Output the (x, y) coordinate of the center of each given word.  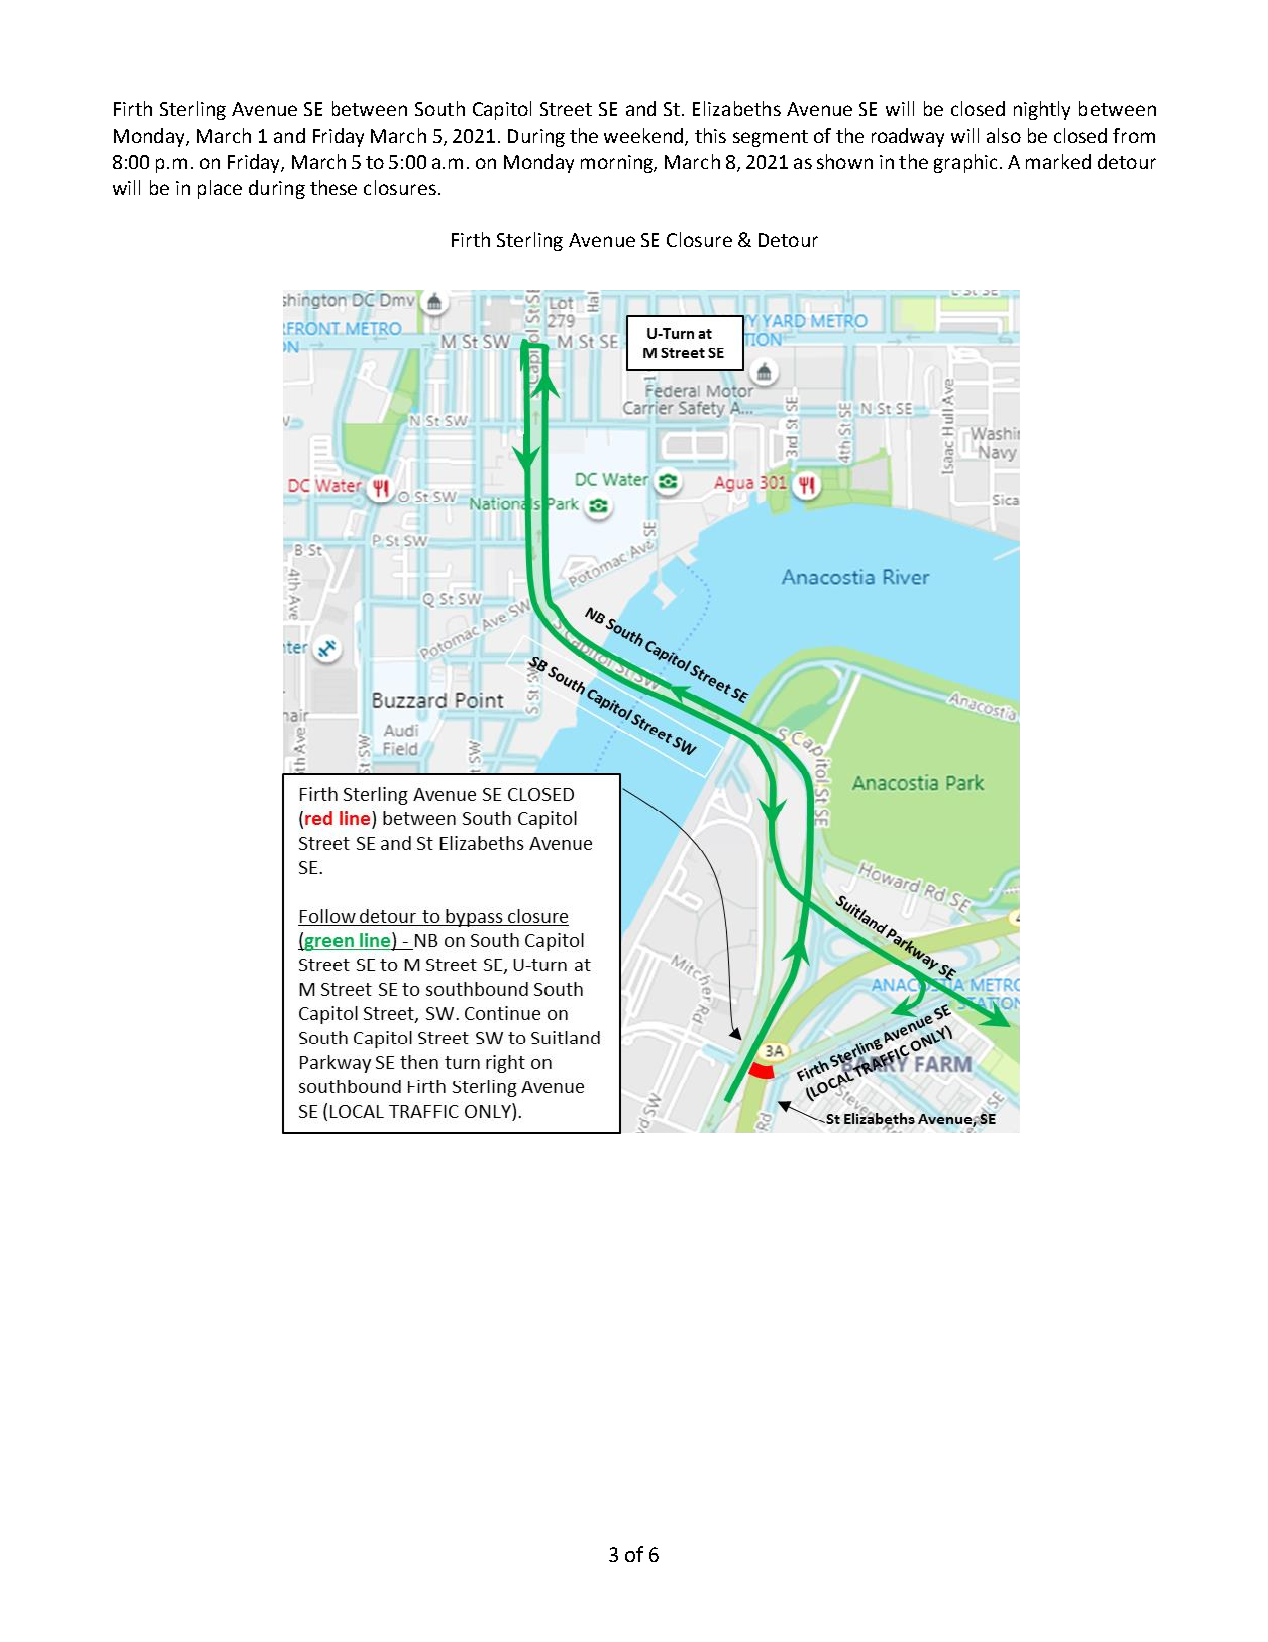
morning (618, 164)
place (220, 189)
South (440, 108)
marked (1058, 161)
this (710, 135)
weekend (643, 135)
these (333, 187)
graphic (965, 163)
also (1004, 135)
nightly (1042, 110)
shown (845, 161)
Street (566, 109)
